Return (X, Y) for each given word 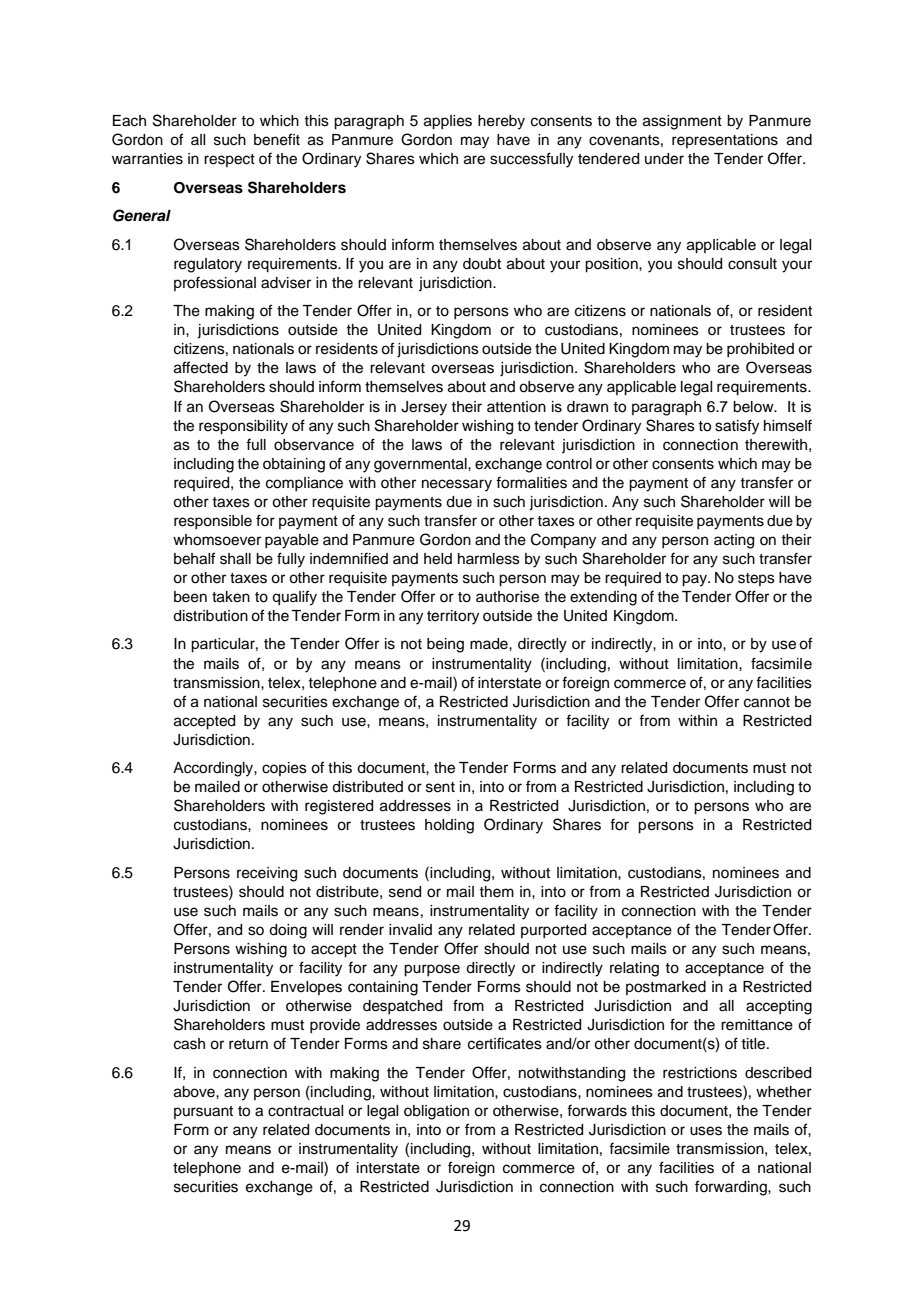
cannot (767, 702)
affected (201, 367)
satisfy (737, 427)
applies (448, 122)
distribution (210, 616)
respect (229, 160)
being (445, 645)
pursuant (203, 1112)
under (664, 159)
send (405, 892)
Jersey (424, 408)
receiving (267, 874)
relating (634, 969)
